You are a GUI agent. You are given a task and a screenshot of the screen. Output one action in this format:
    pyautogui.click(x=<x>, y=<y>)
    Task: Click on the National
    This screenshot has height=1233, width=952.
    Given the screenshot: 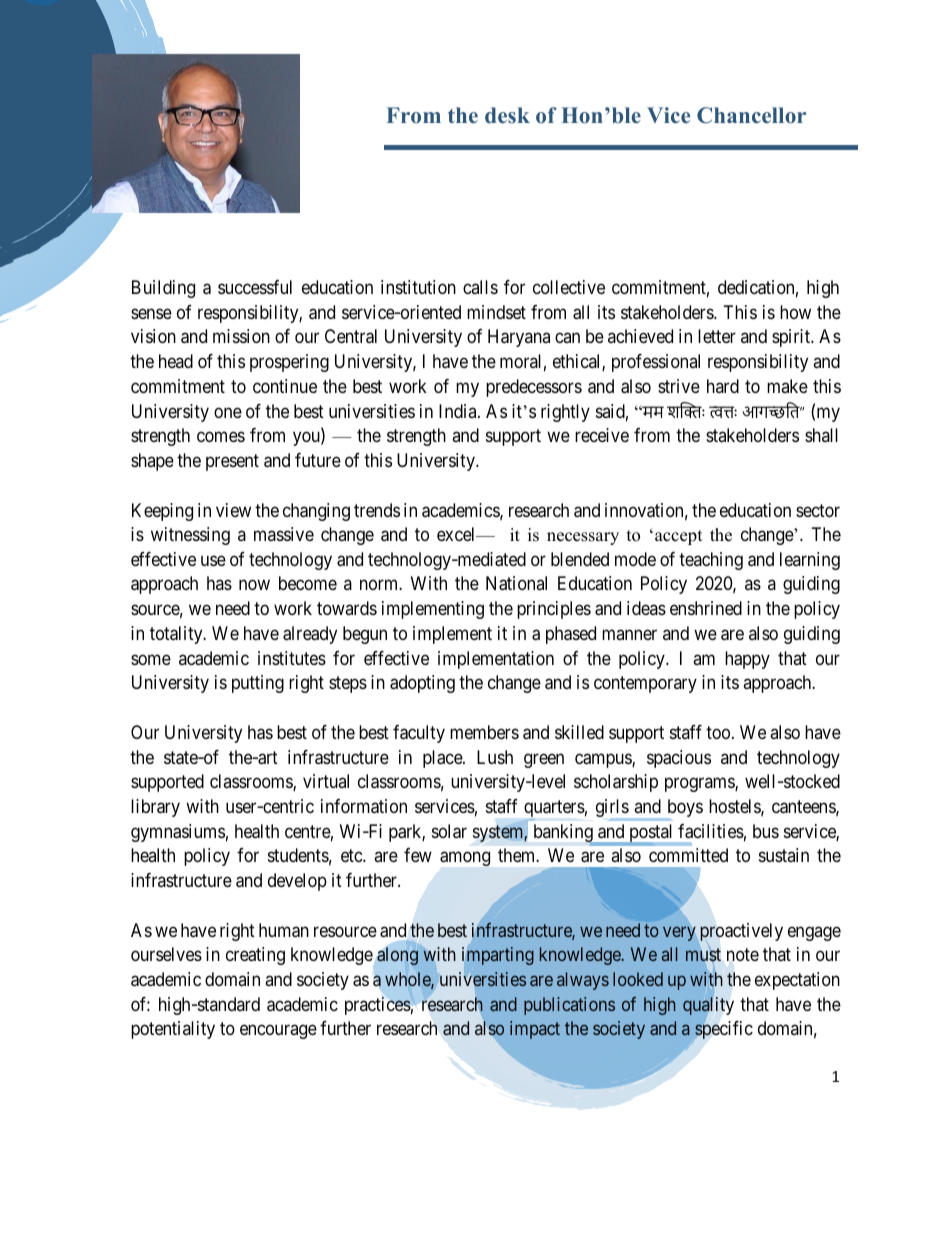 What is the action you would take?
    pyautogui.click(x=516, y=583)
